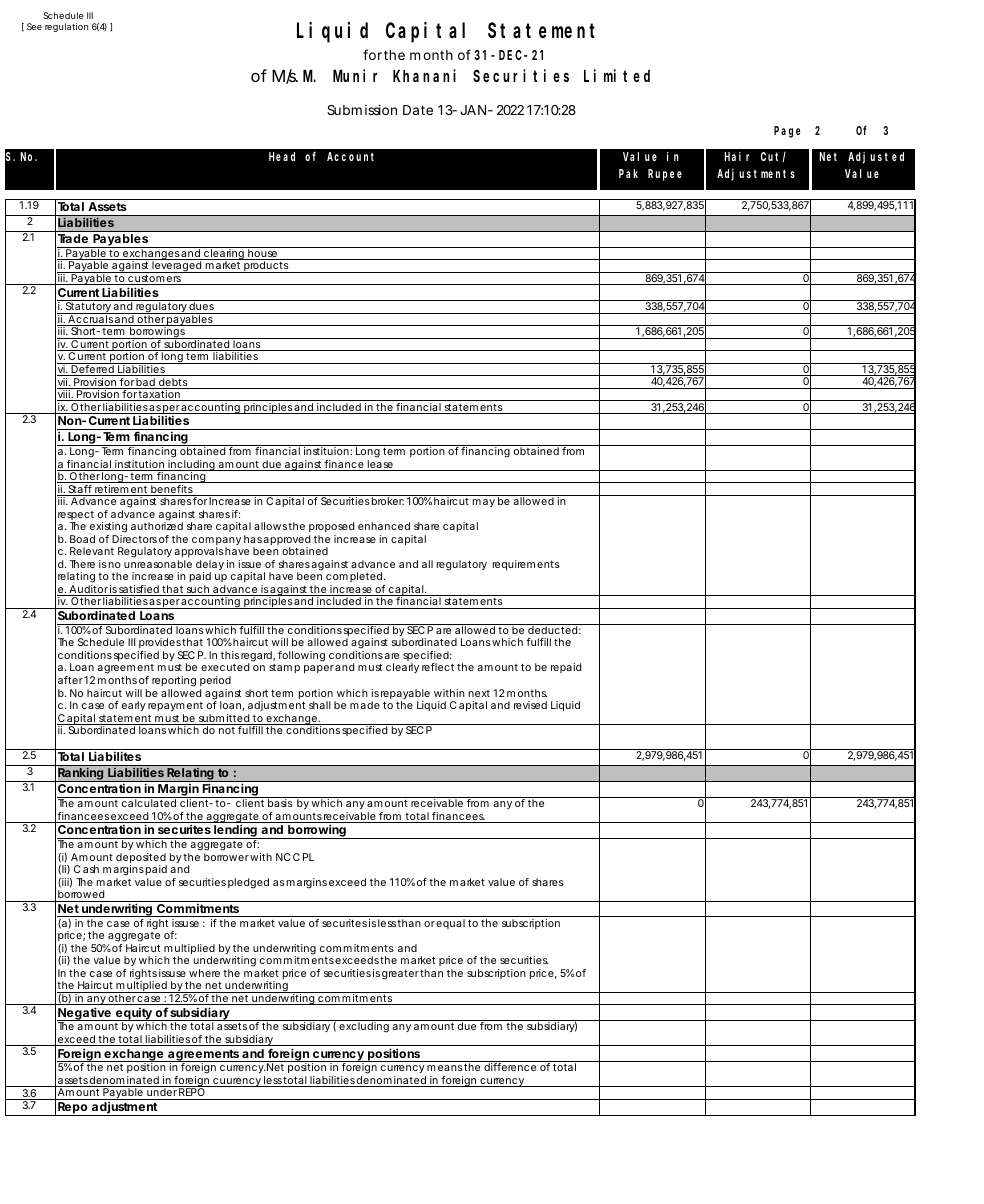 The image size is (984, 1204). What do you see at coordinates (418, 110) in the screenshot?
I see `Date` at bounding box center [418, 110].
